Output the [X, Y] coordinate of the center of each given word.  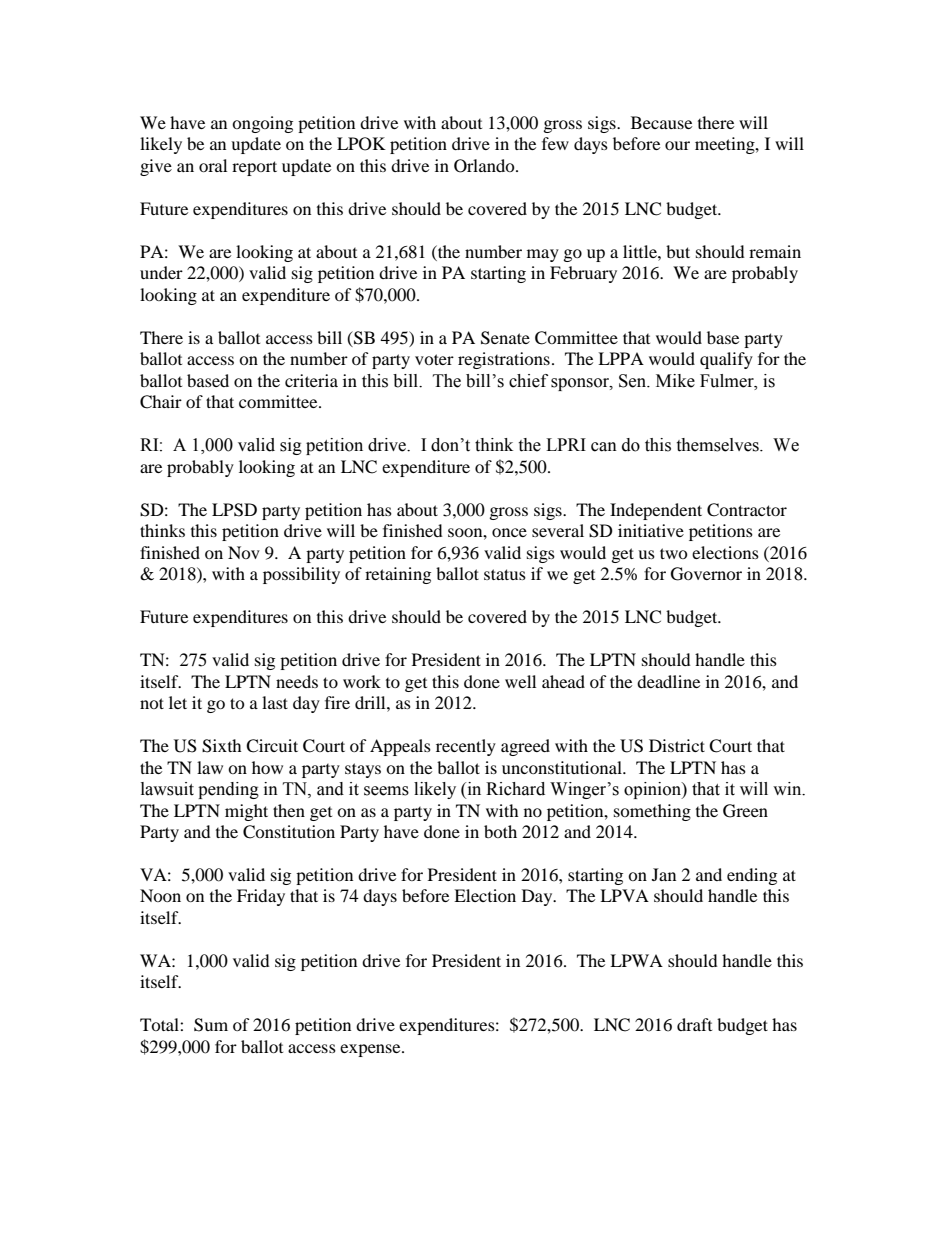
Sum [211, 1025]
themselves [718, 445]
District [677, 745]
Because [661, 122]
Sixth [222, 746]
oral [213, 165]
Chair [161, 402]
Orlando [485, 166]
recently [466, 747]
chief [528, 381]
